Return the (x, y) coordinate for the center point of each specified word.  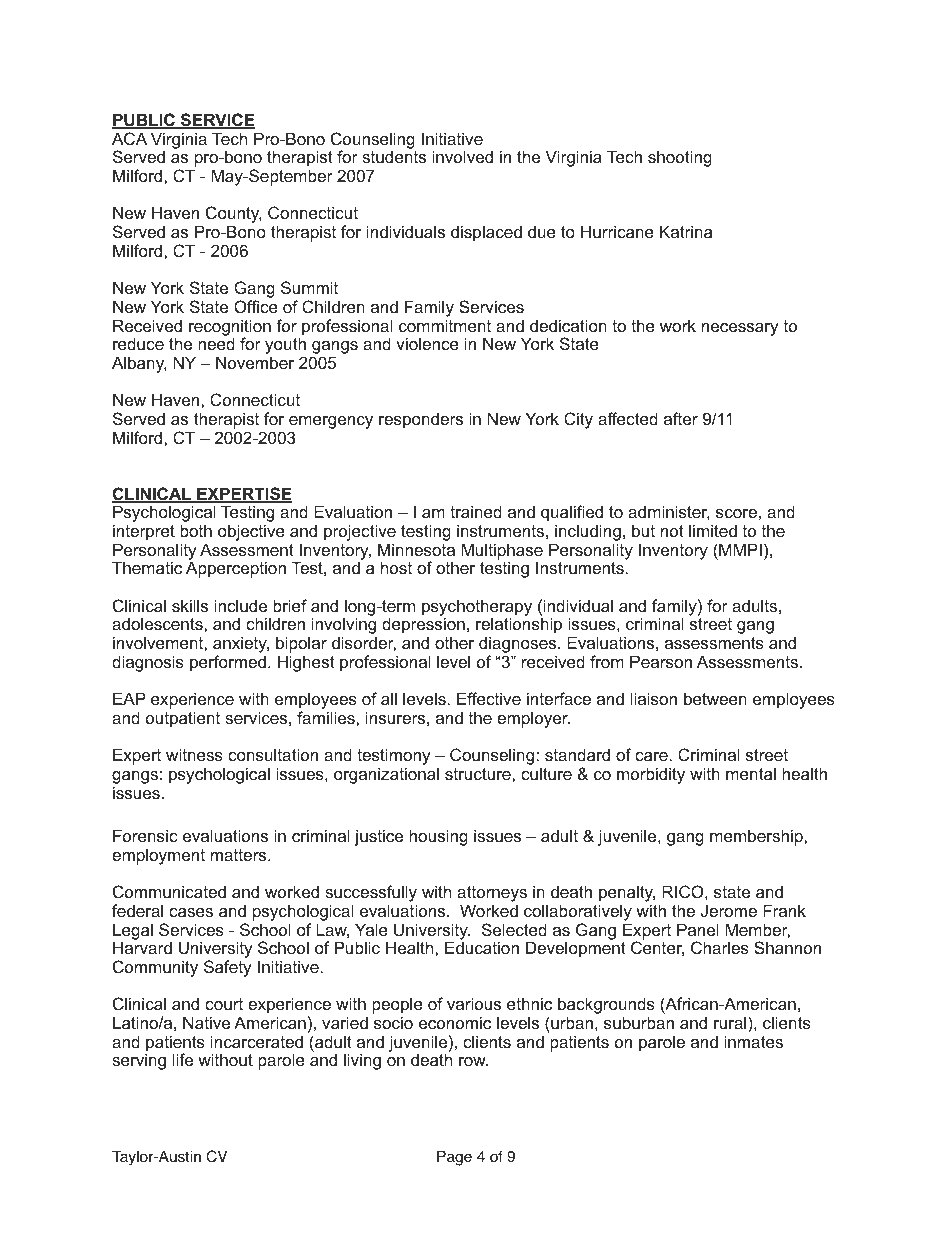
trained (476, 511)
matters (240, 855)
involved (462, 156)
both (196, 530)
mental (751, 773)
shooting (680, 158)
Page (454, 1158)
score (736, 513)
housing (438, 837)
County (234, 216)
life (183, 1059)
